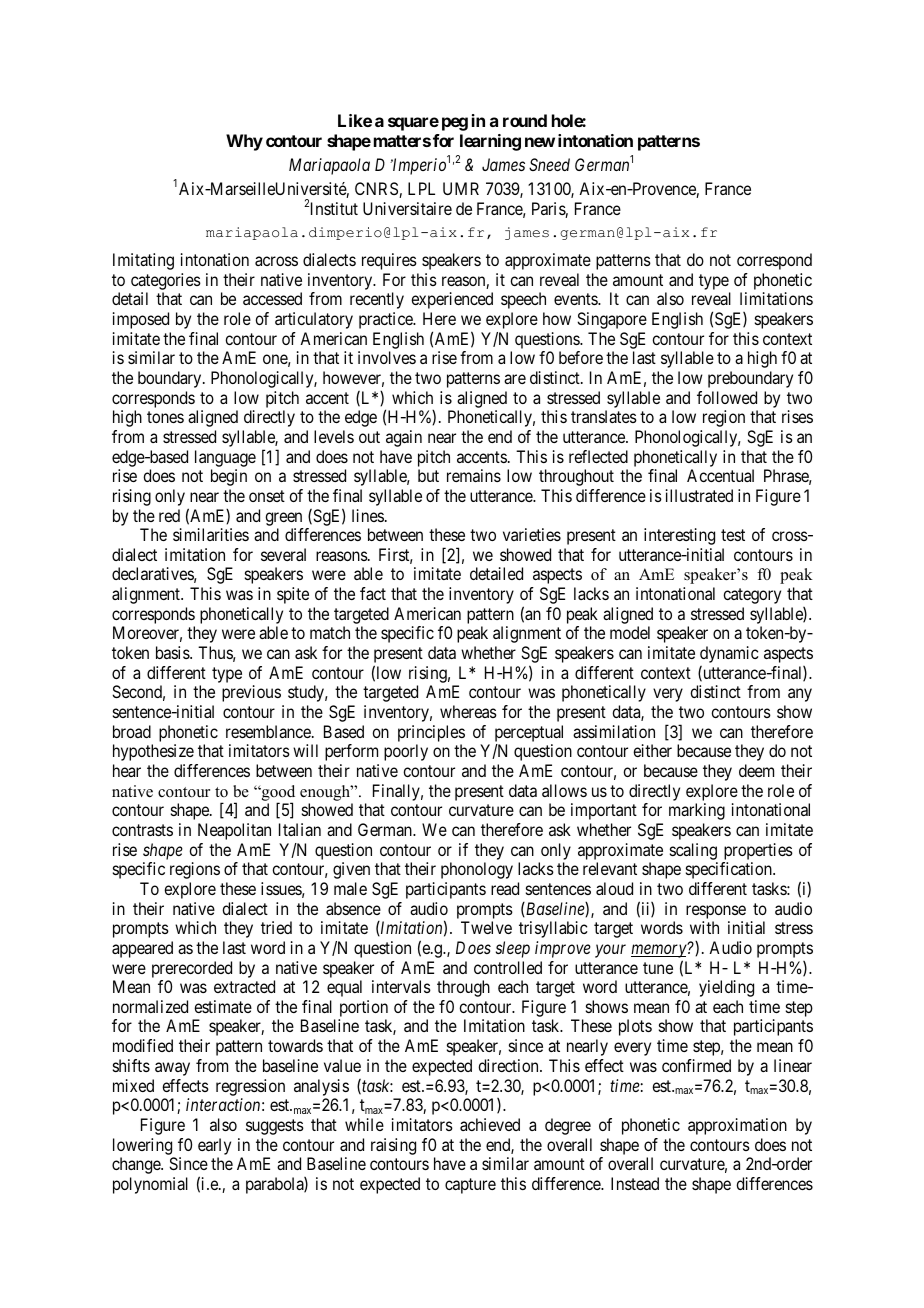  I want to click on marking, so click(697, 811).
